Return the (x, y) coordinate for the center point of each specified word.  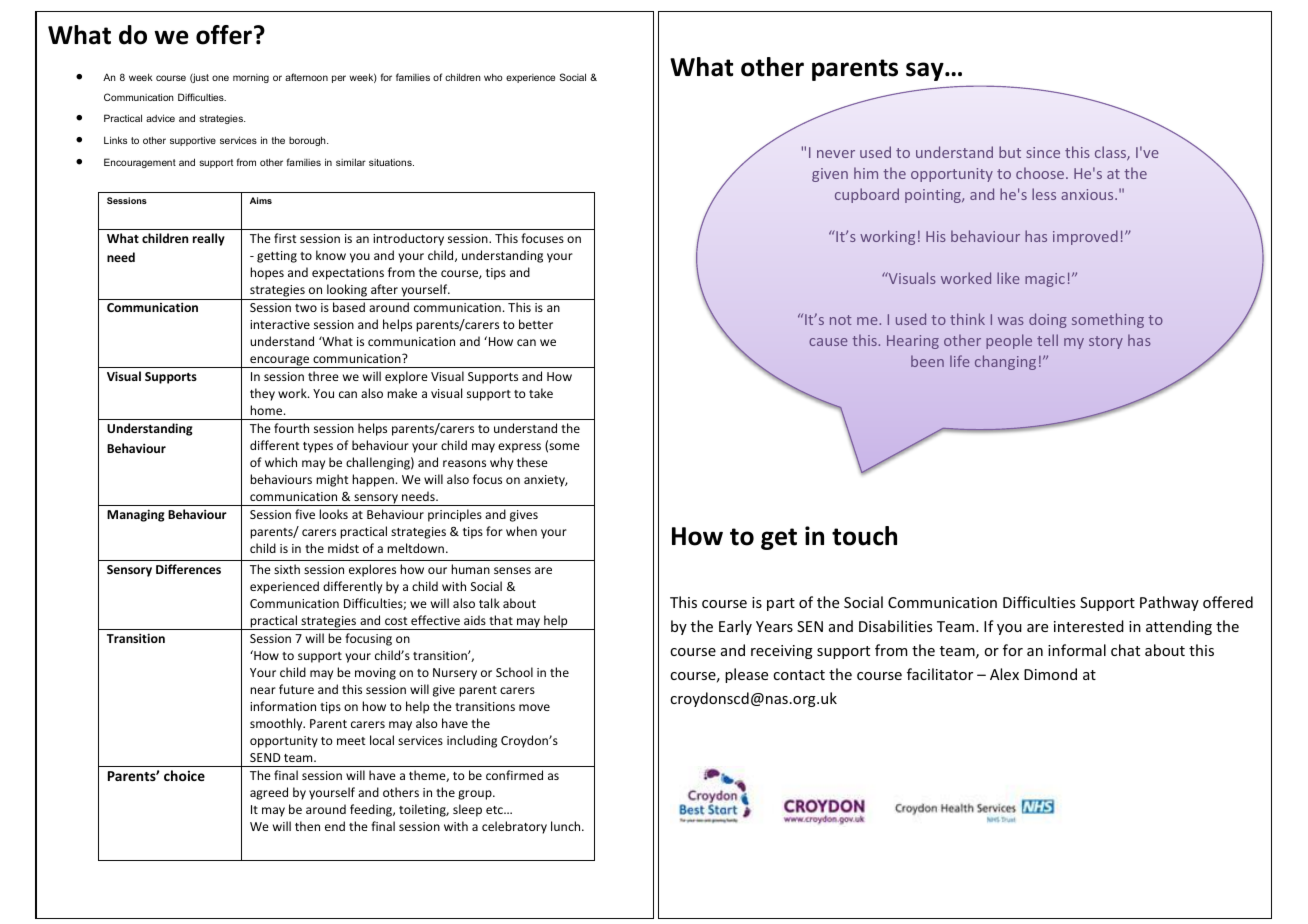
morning (251, 78)
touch (864, 536)
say (926, 71)
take (541, 393)
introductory (408, 239)
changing (1005, 362)
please (746, 675)
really (209, 239)
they (262, 394)
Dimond (1050, 674)
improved (1085, 237)
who (493, 77)
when (521, 531)
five (305, 514)
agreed (269, 793)
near (263, 690)
